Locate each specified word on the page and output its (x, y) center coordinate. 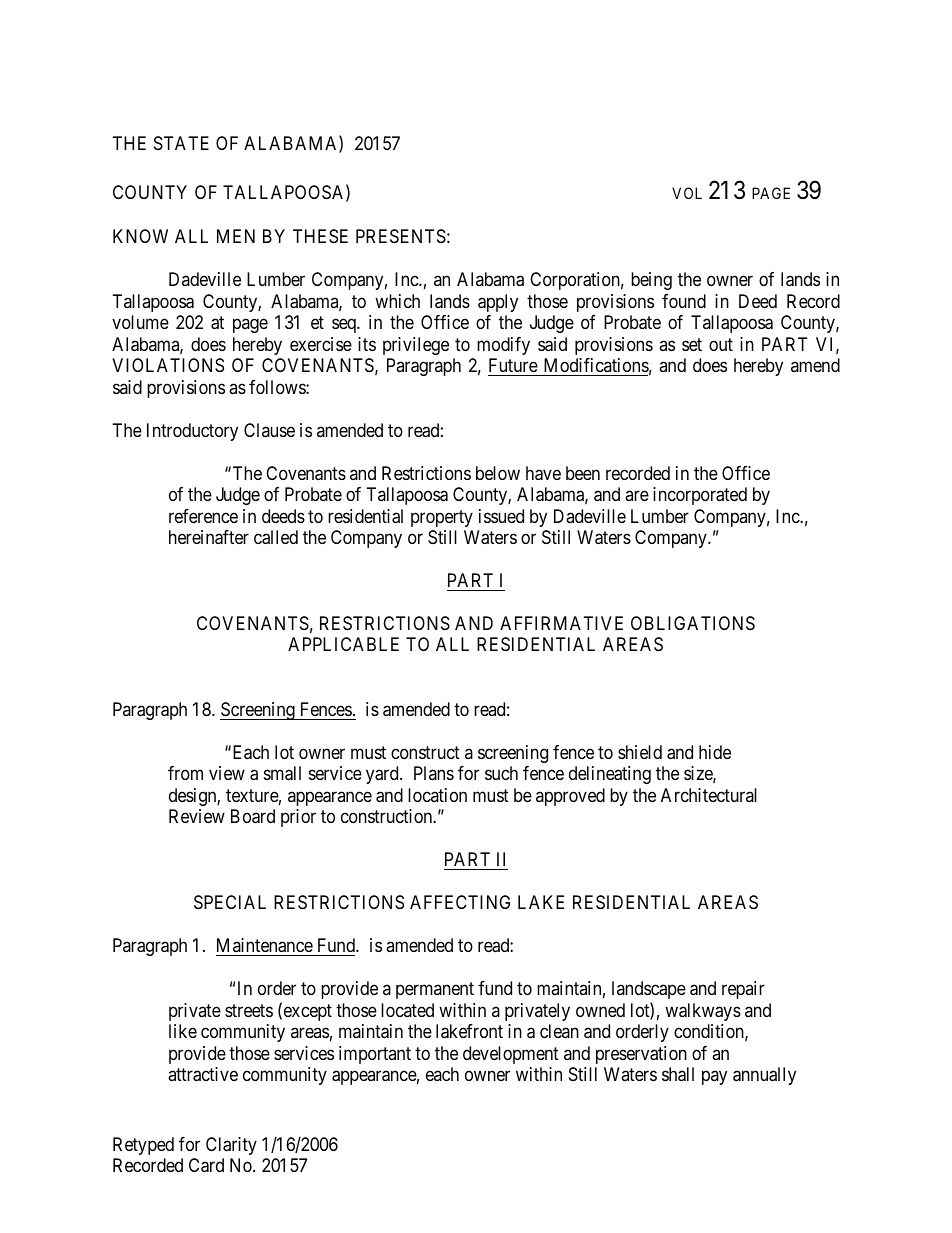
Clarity (231, 1146)
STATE (181, 143)
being (651, 281)
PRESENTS (401, 236)
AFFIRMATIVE (561, 623)
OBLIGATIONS (693, 623)
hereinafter (209, 537)
